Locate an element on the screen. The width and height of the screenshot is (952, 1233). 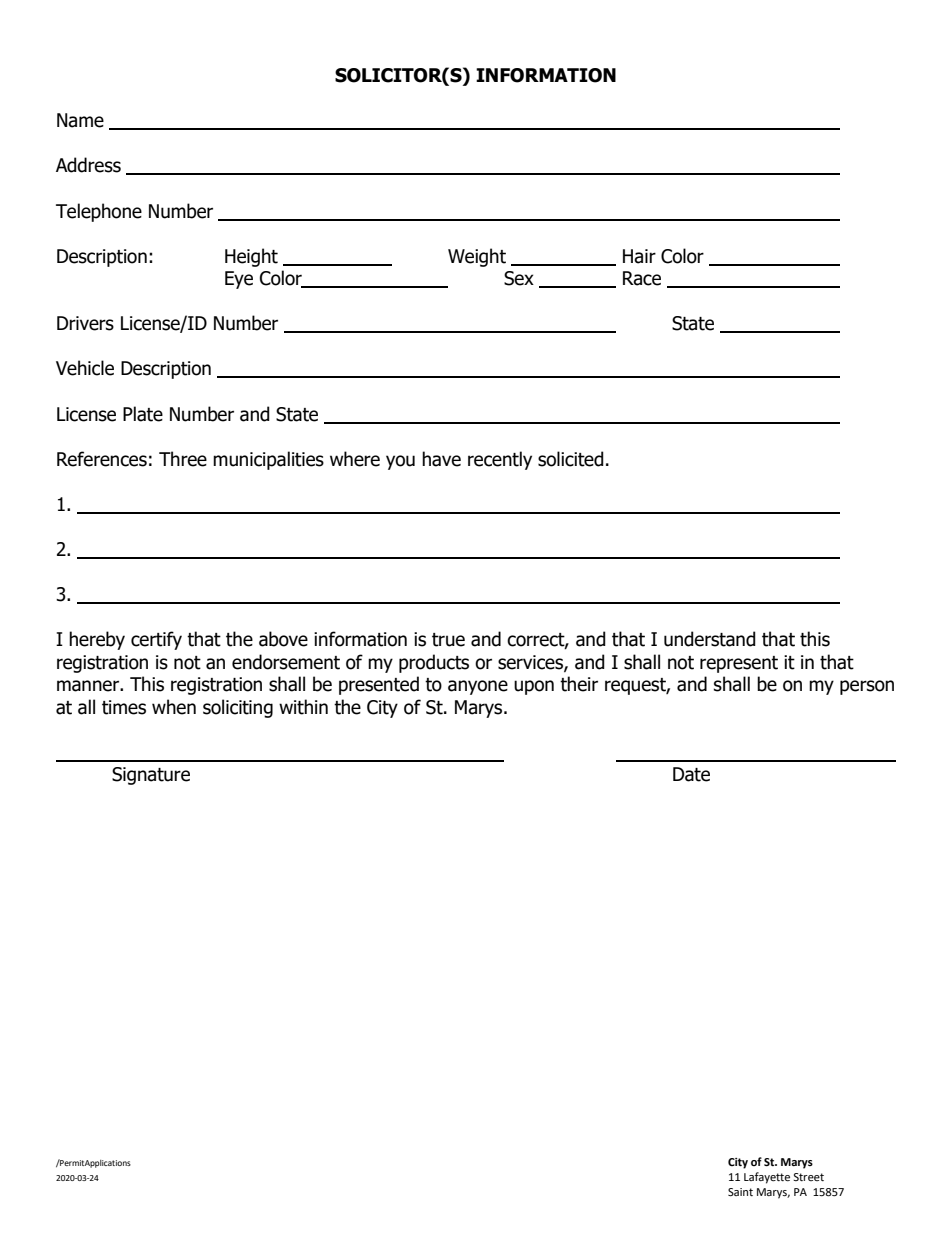
Address is located at coordinates (88, 165).
